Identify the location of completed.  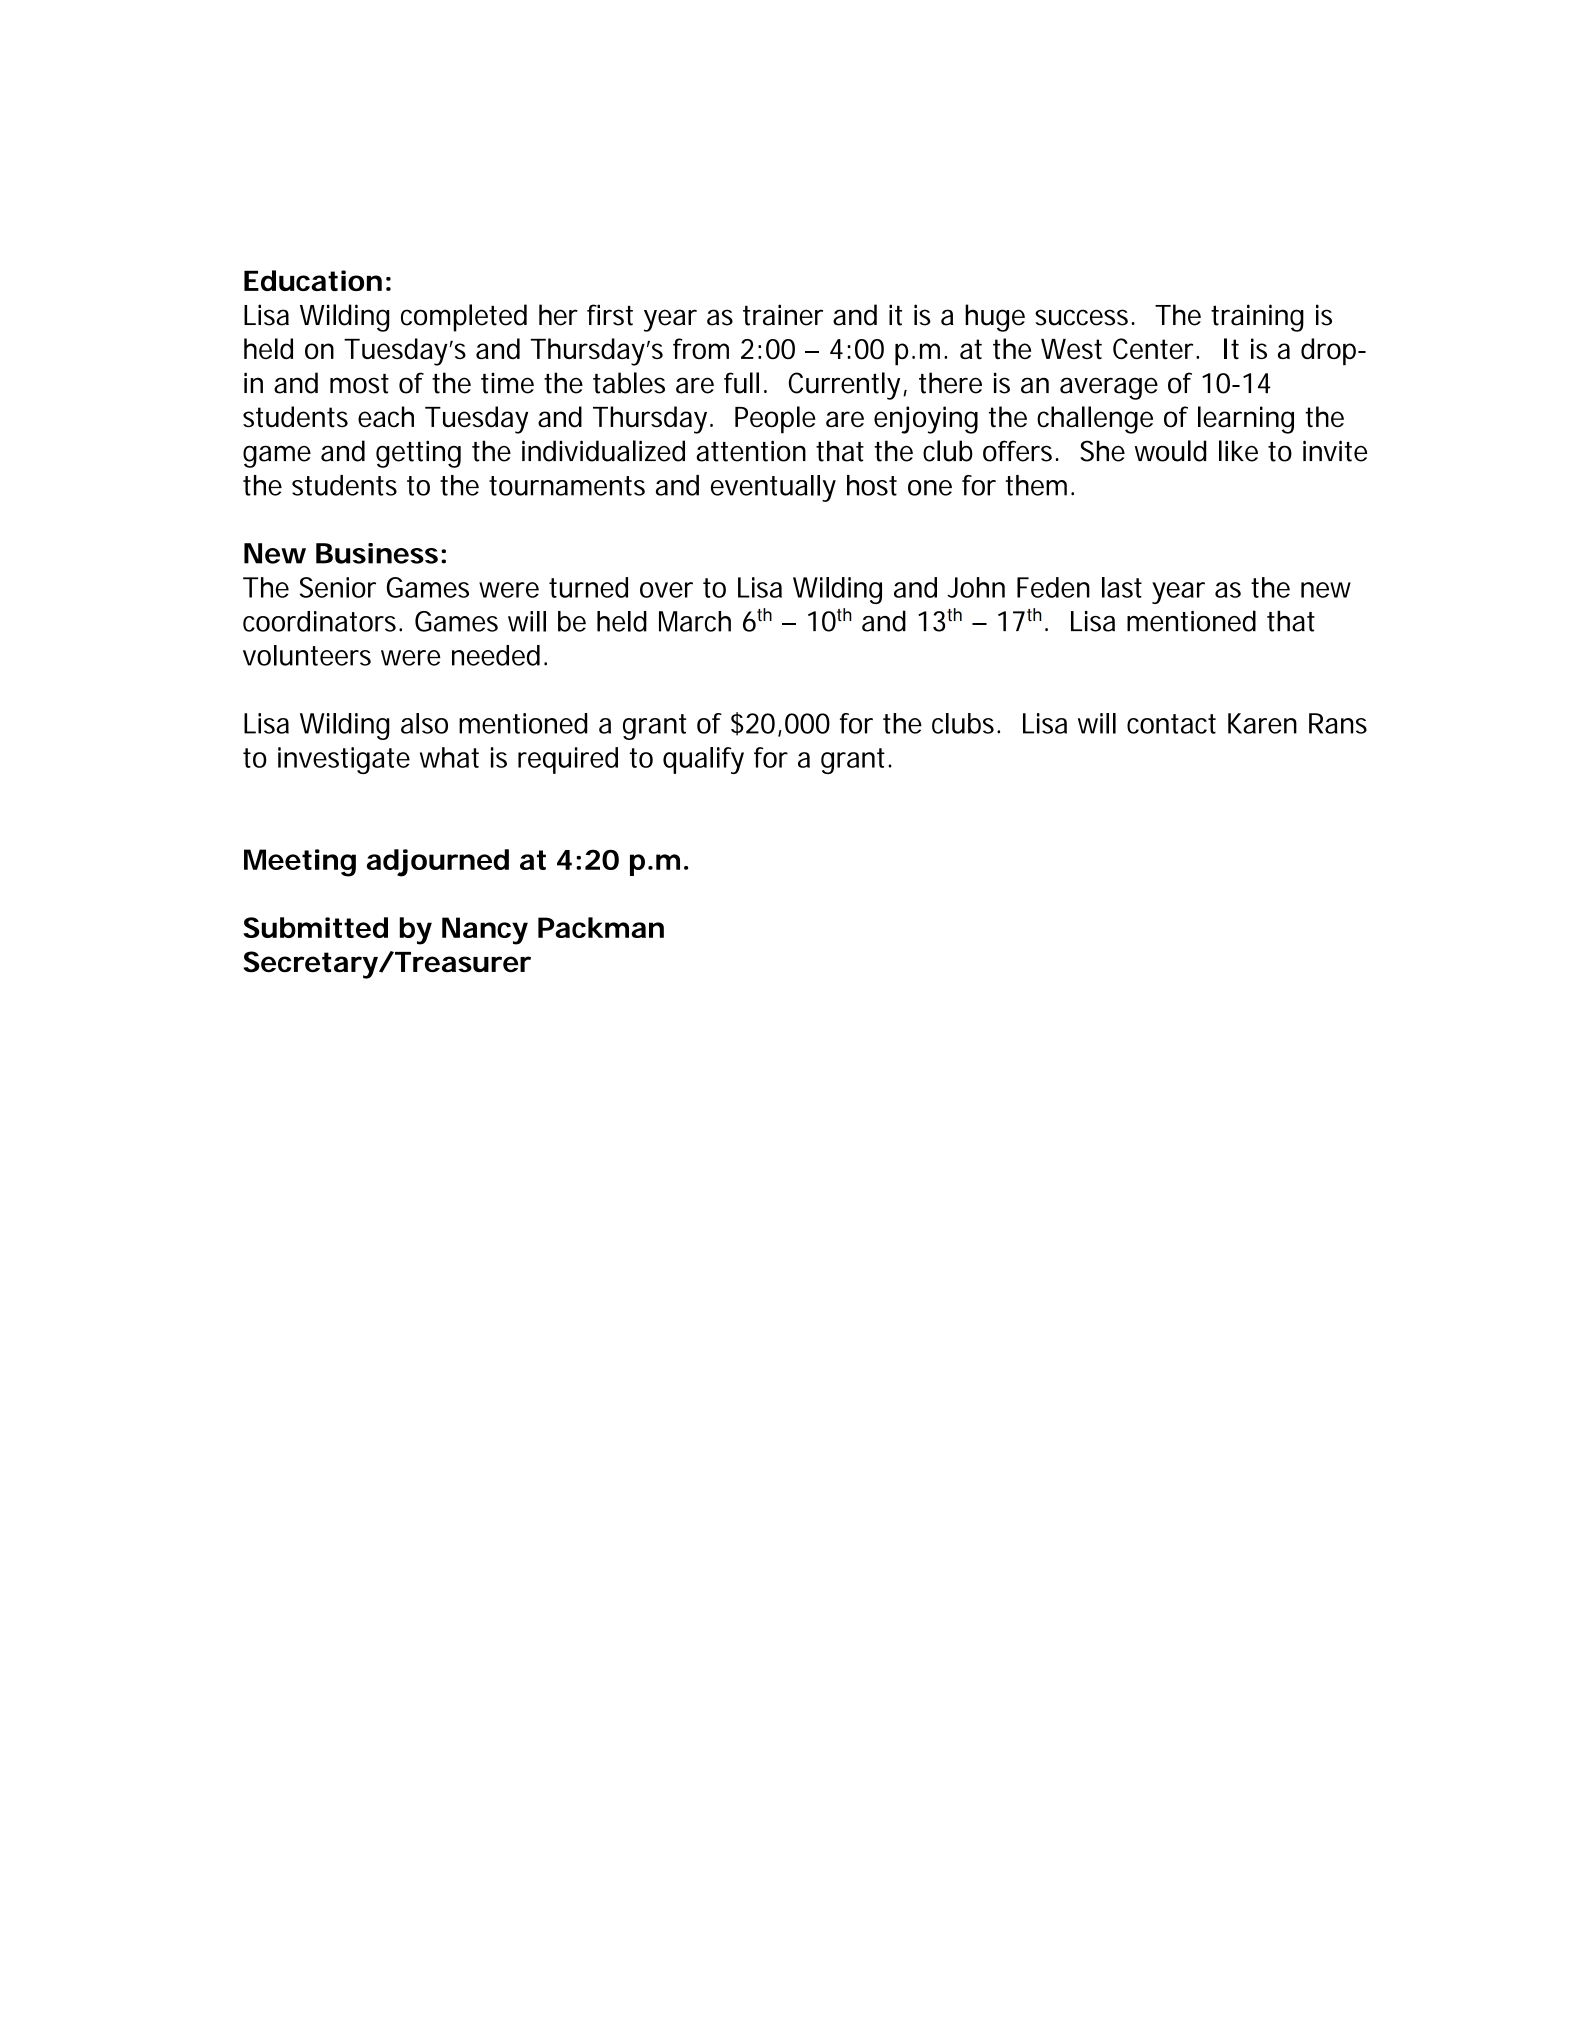
(464, 318).
